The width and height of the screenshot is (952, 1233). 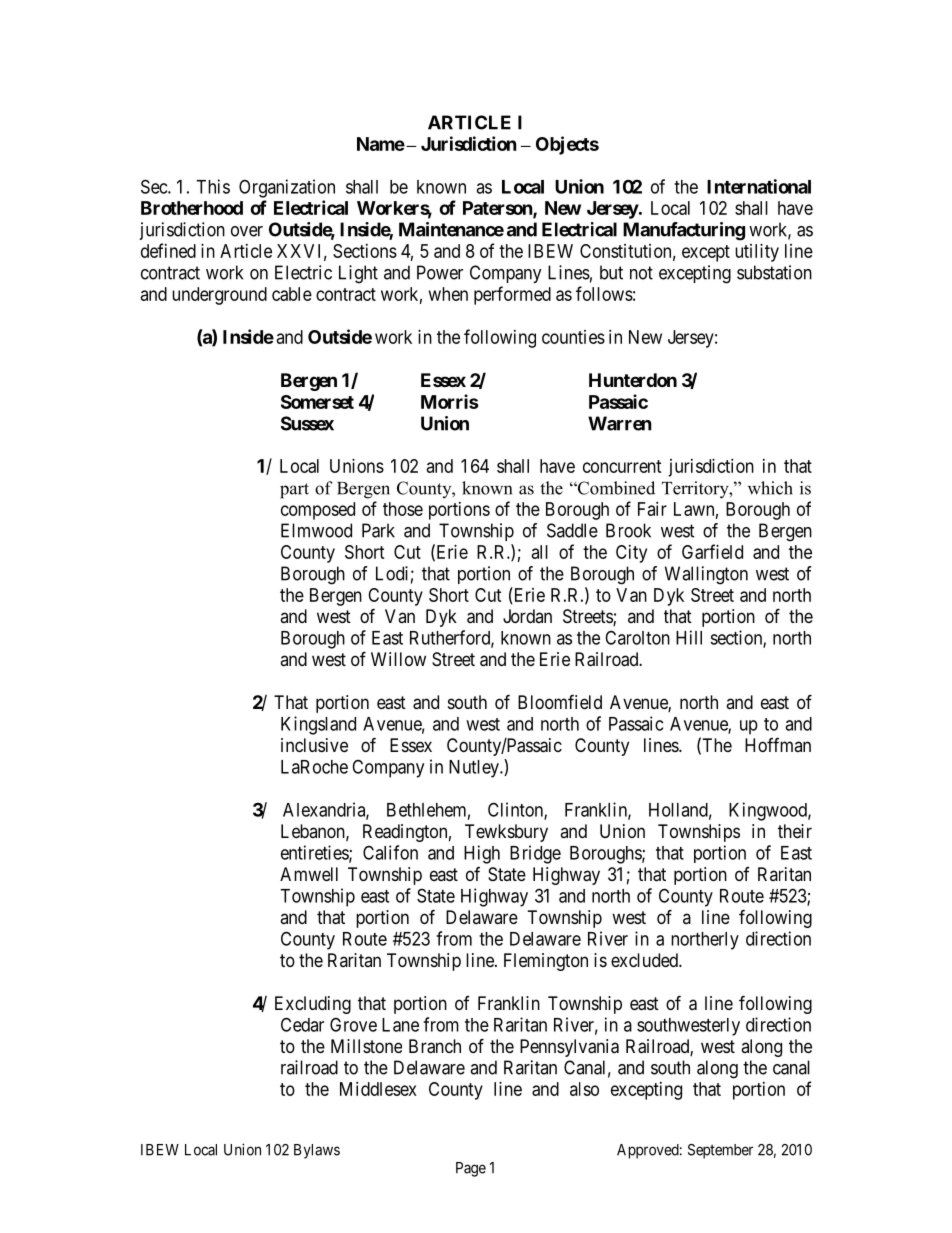 What do you see at coordinates (560, 701) in the screenshot?
I see `Bloomfield` at bounding box center [560, 701].
